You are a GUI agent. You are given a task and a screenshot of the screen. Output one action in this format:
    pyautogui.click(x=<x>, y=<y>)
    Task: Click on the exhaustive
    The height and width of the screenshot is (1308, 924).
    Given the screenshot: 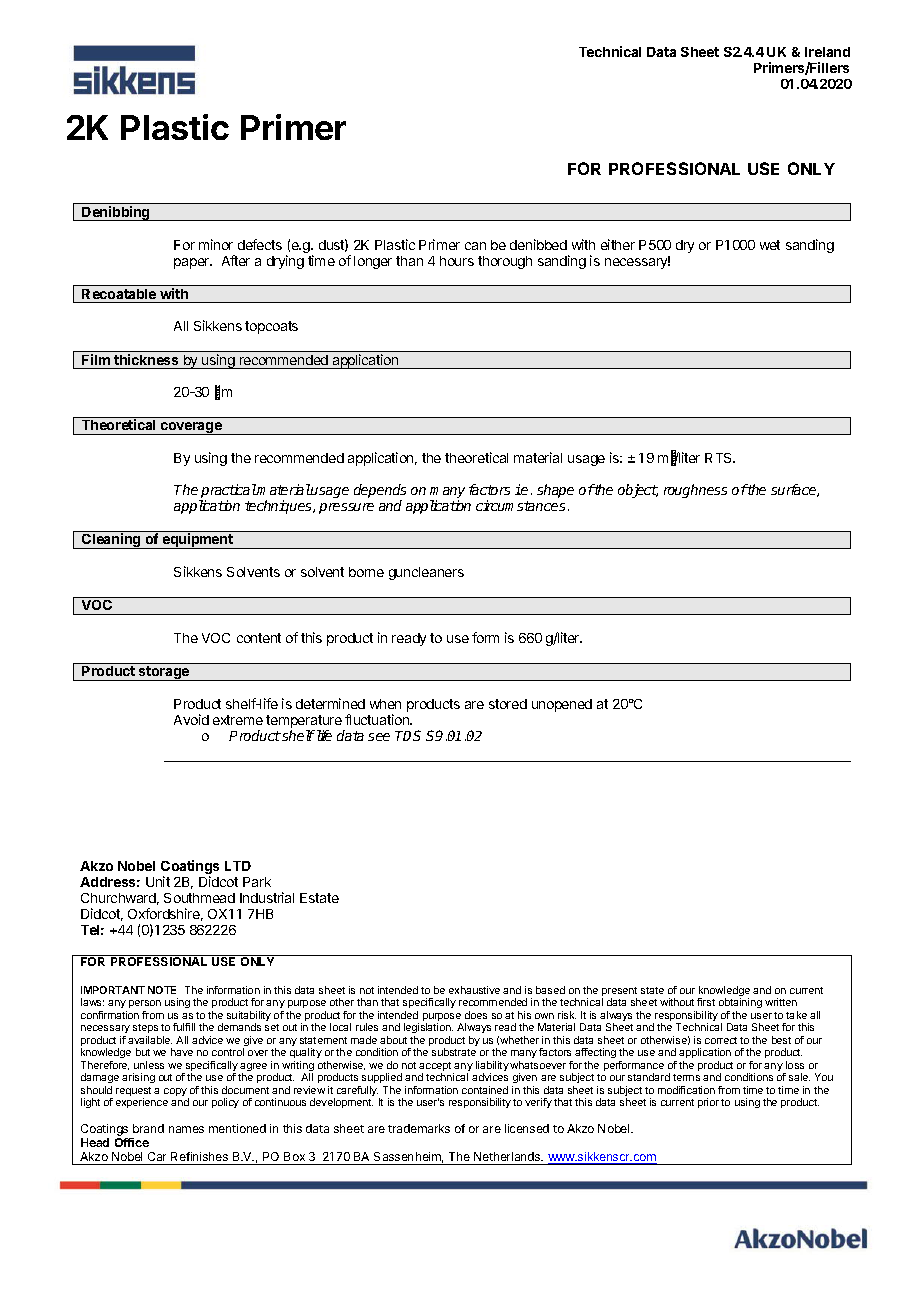 What is the action you would take?
    pyautogui.click(x=474, y=990)
